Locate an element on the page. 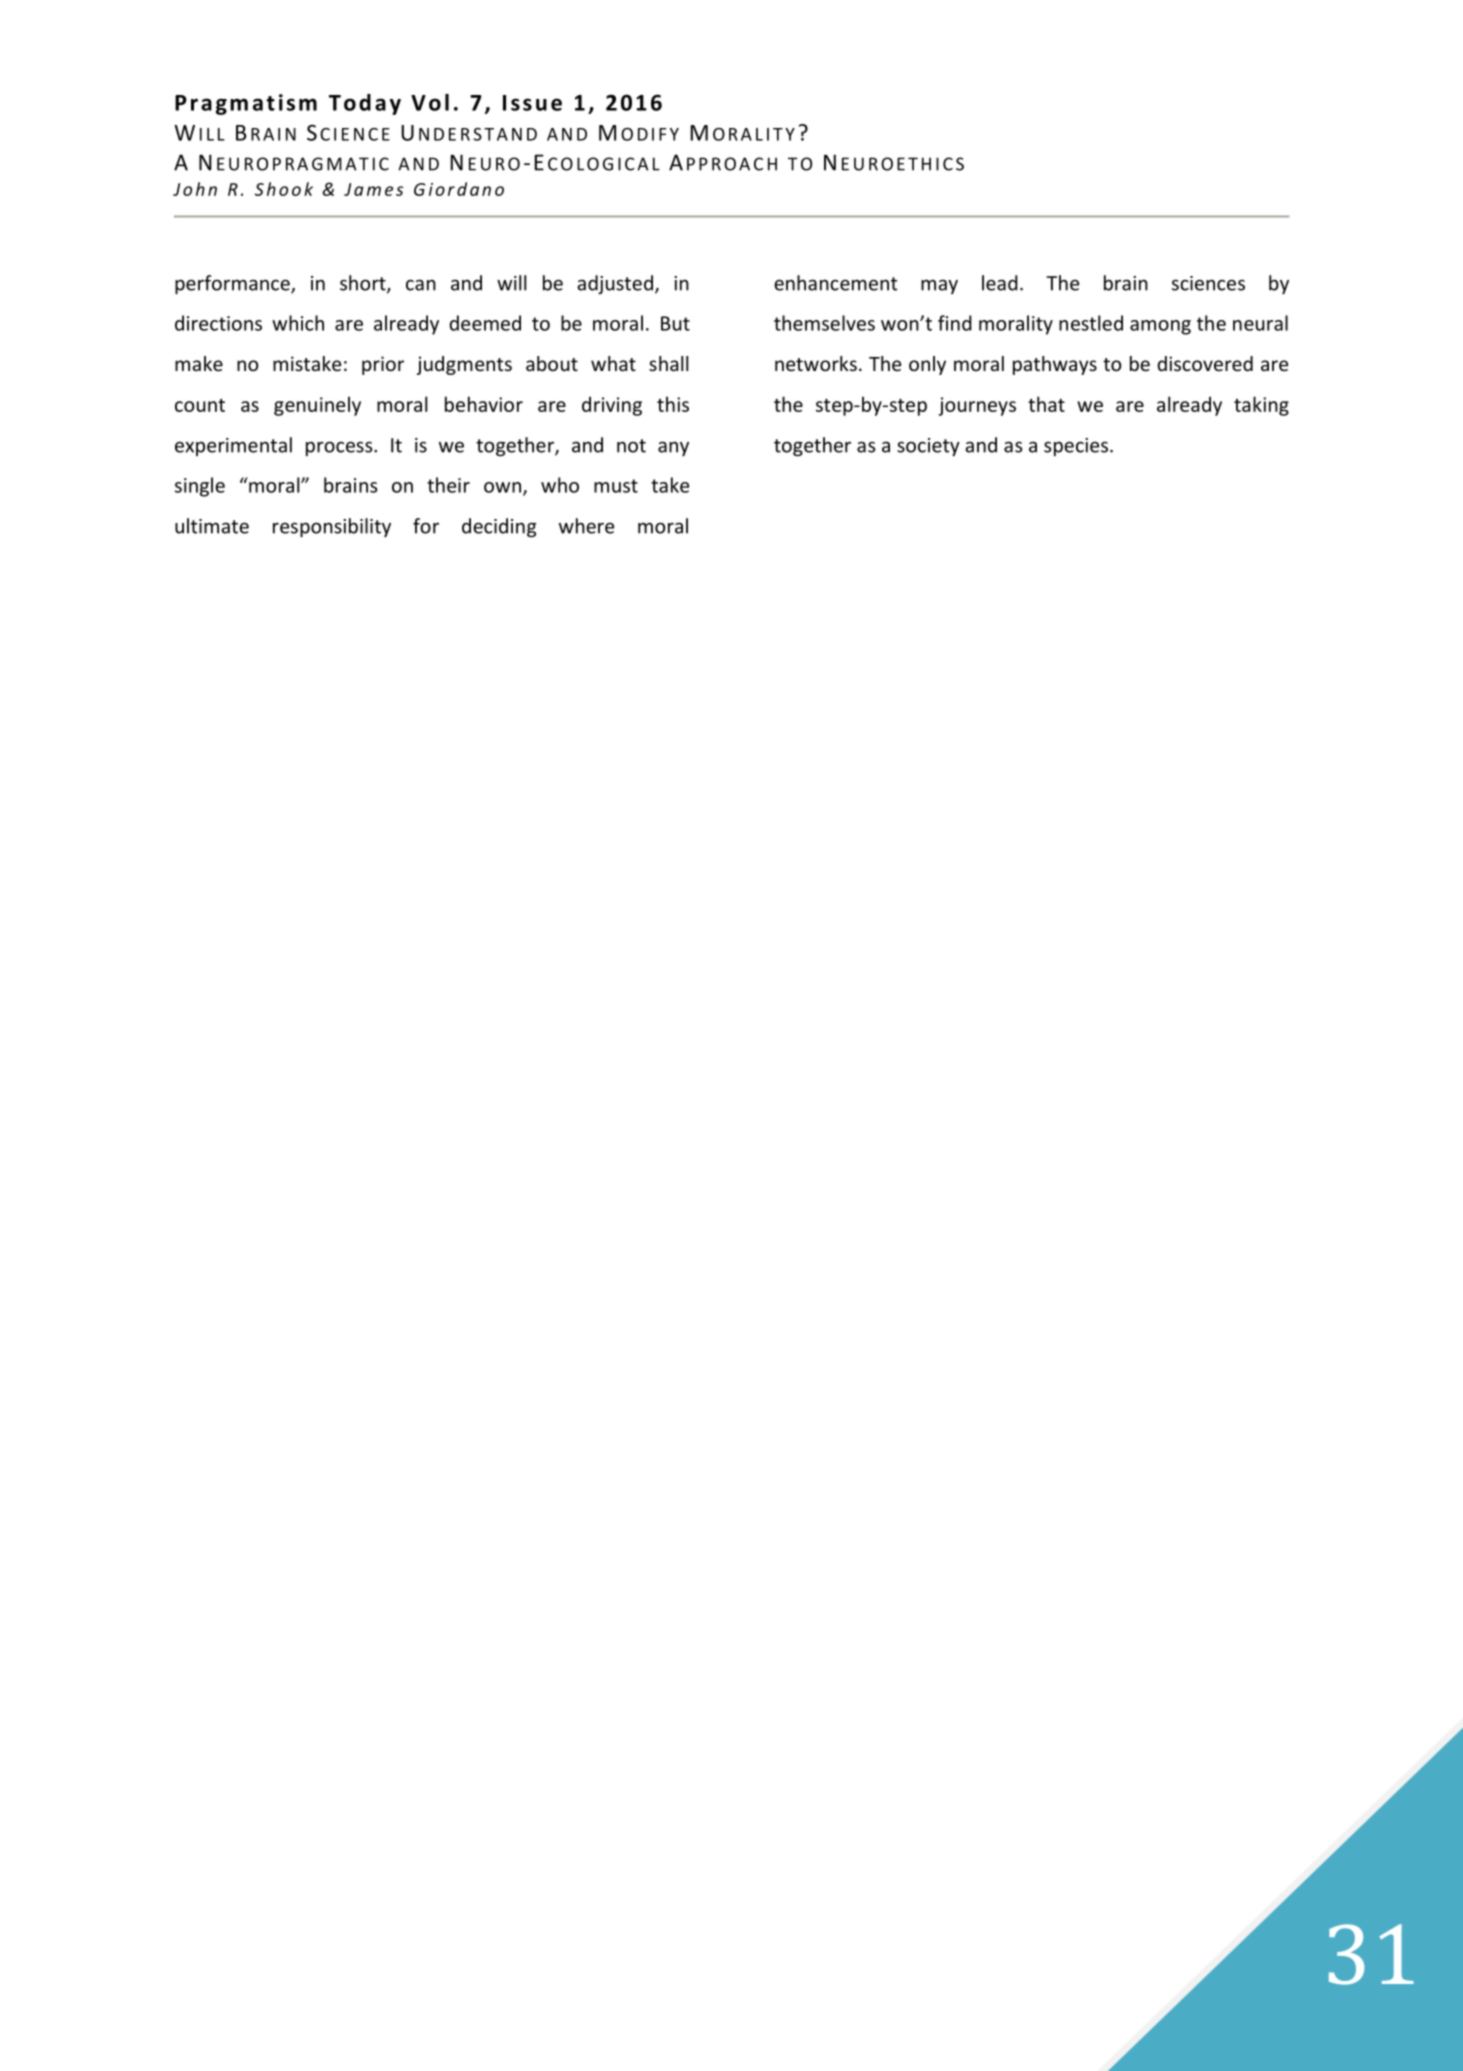 The width and height of the image is (1463, 2071). responsibility is located at coordinates (332, 527).
